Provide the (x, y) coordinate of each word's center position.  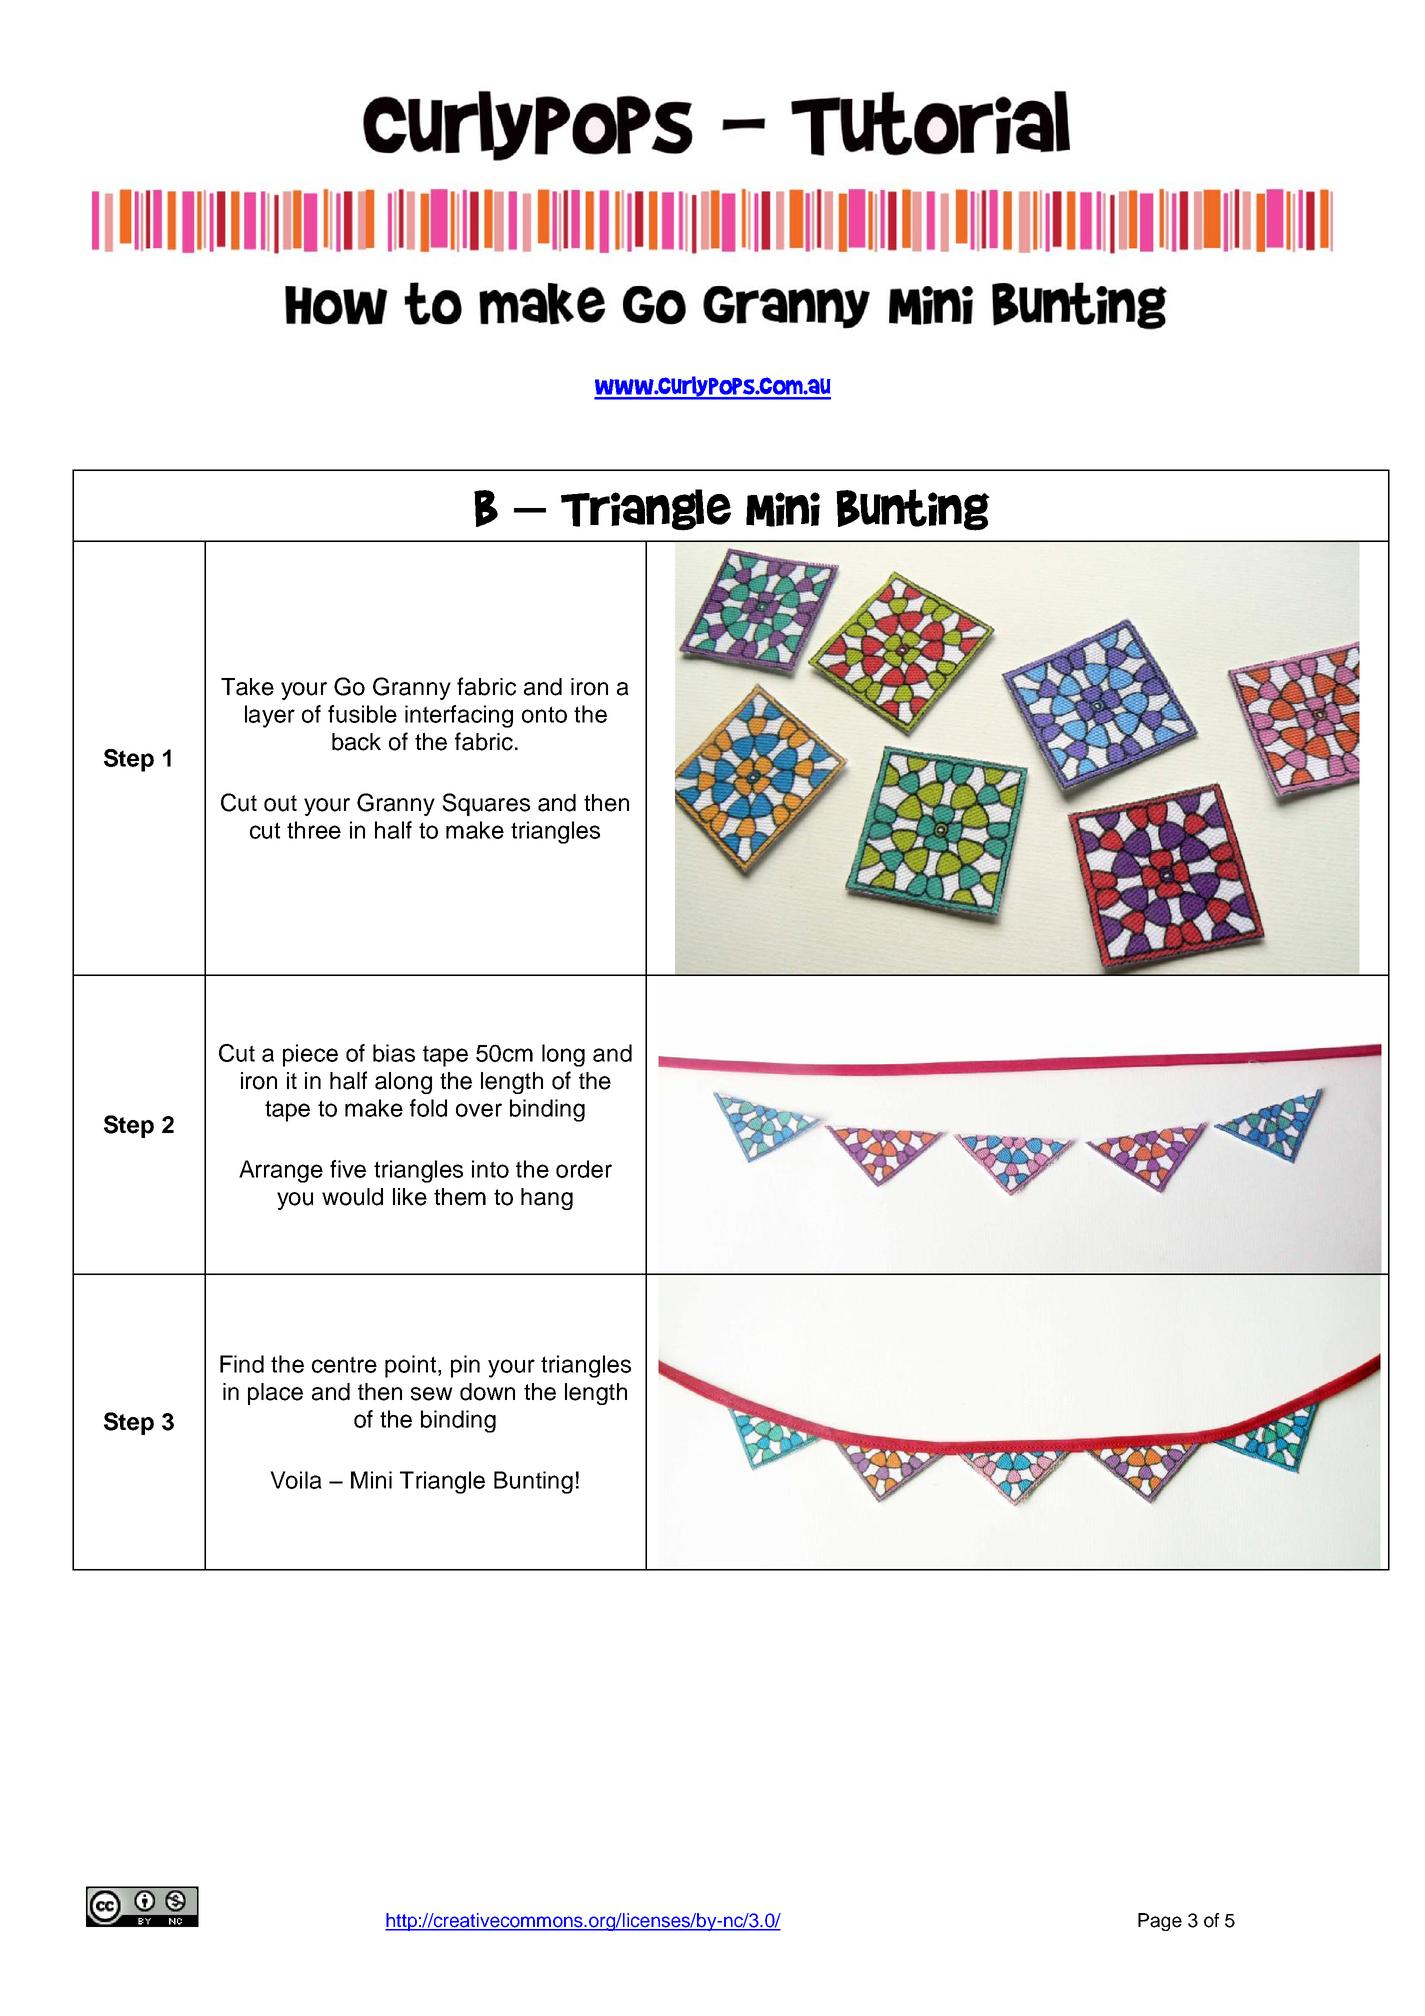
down (487, 1392)
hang (547, 1199)
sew (432, 1394)
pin (465, 1366)
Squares (486, 804)
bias (394, 1053)
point (410, 1366)
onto (544, 714)
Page (1160, 1922)
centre (344, 1364)
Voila (296, 1480)
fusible (362, 714)
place (275, 1394)
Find (242, 1364)
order (584, 1169)
